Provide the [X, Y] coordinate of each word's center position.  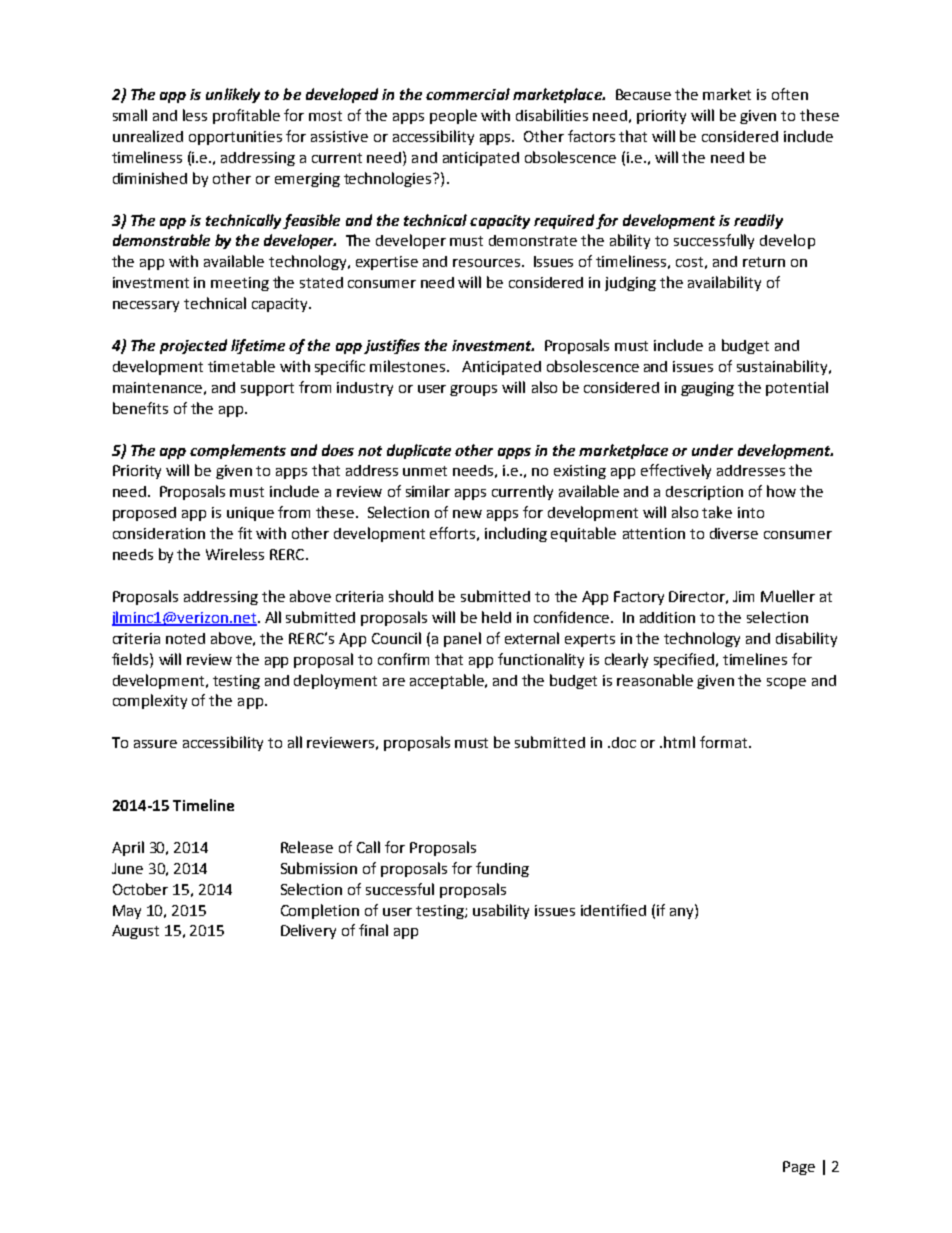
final [373, 930]
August [135, 932]
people [453, 116]
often [790, 94]
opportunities [235, 138]
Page [799, 1168]
